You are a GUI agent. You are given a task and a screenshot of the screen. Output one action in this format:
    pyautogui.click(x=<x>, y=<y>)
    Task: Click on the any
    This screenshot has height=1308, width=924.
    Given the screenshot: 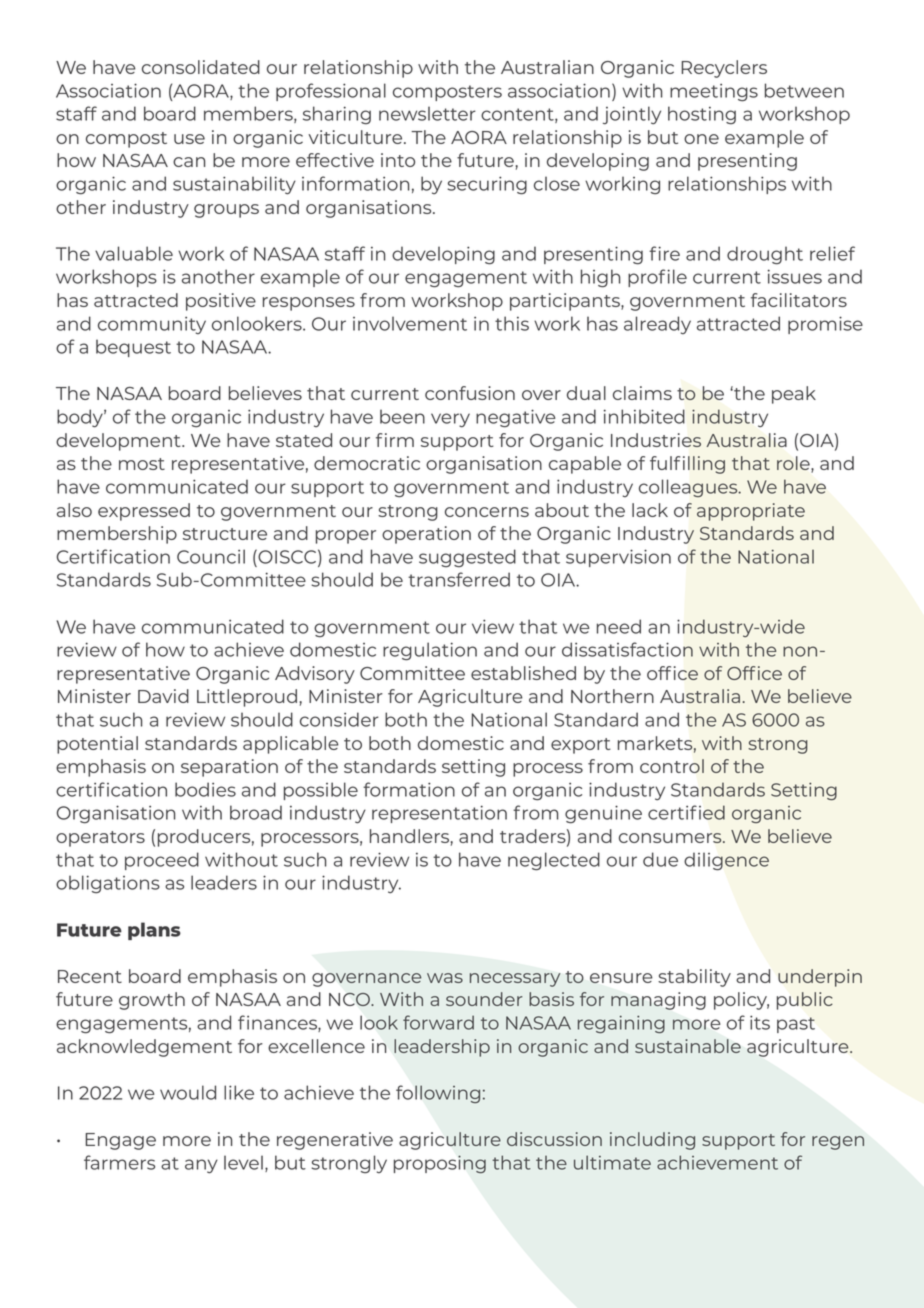 What is the action you would take?
    pyautogui.click(x=201, y=1166)
